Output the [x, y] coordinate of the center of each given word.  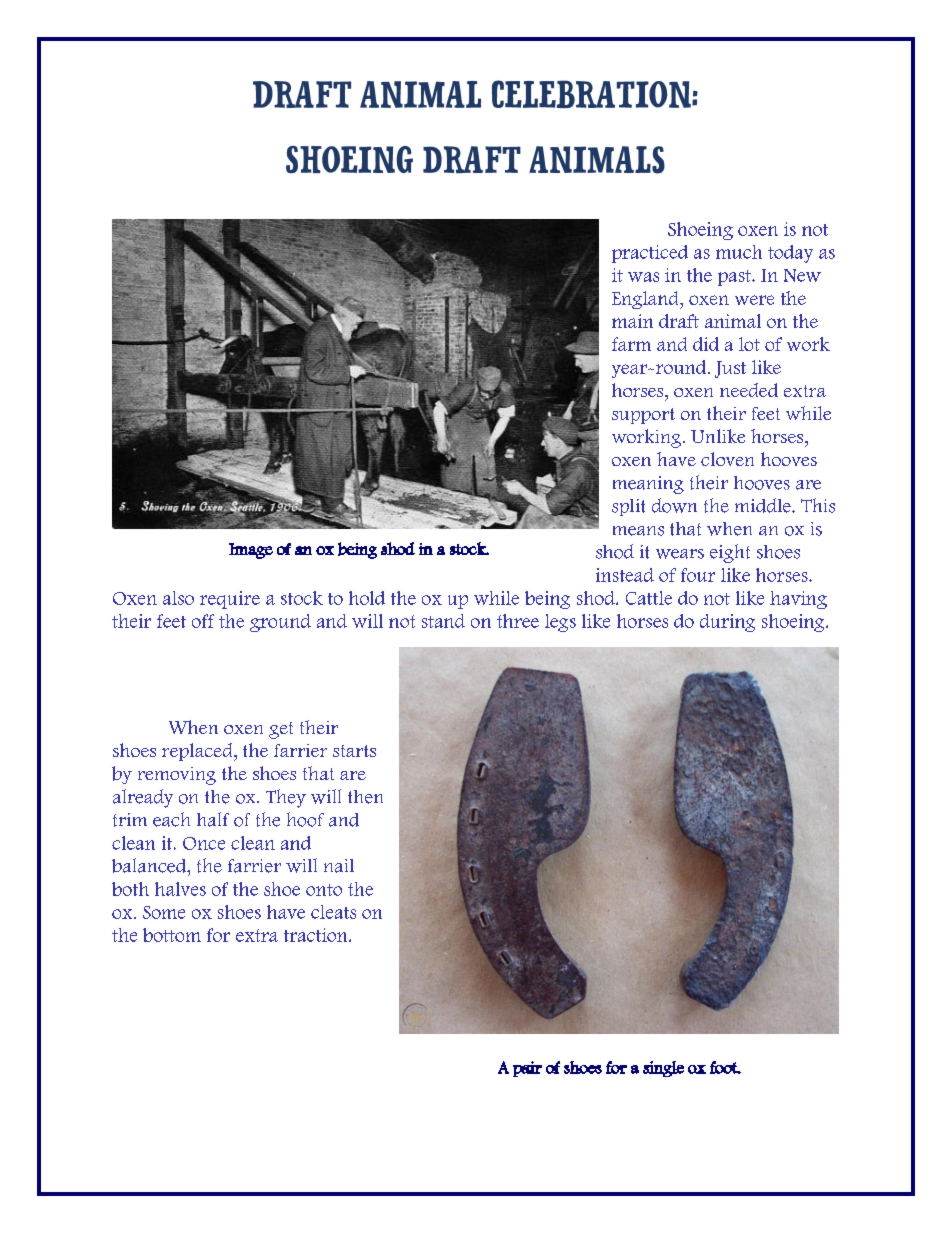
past [735, 278]
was [643, 277]
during [727, 623]
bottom [172, 935]
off [203, 621]
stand [443, 621]
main [632, 321]
